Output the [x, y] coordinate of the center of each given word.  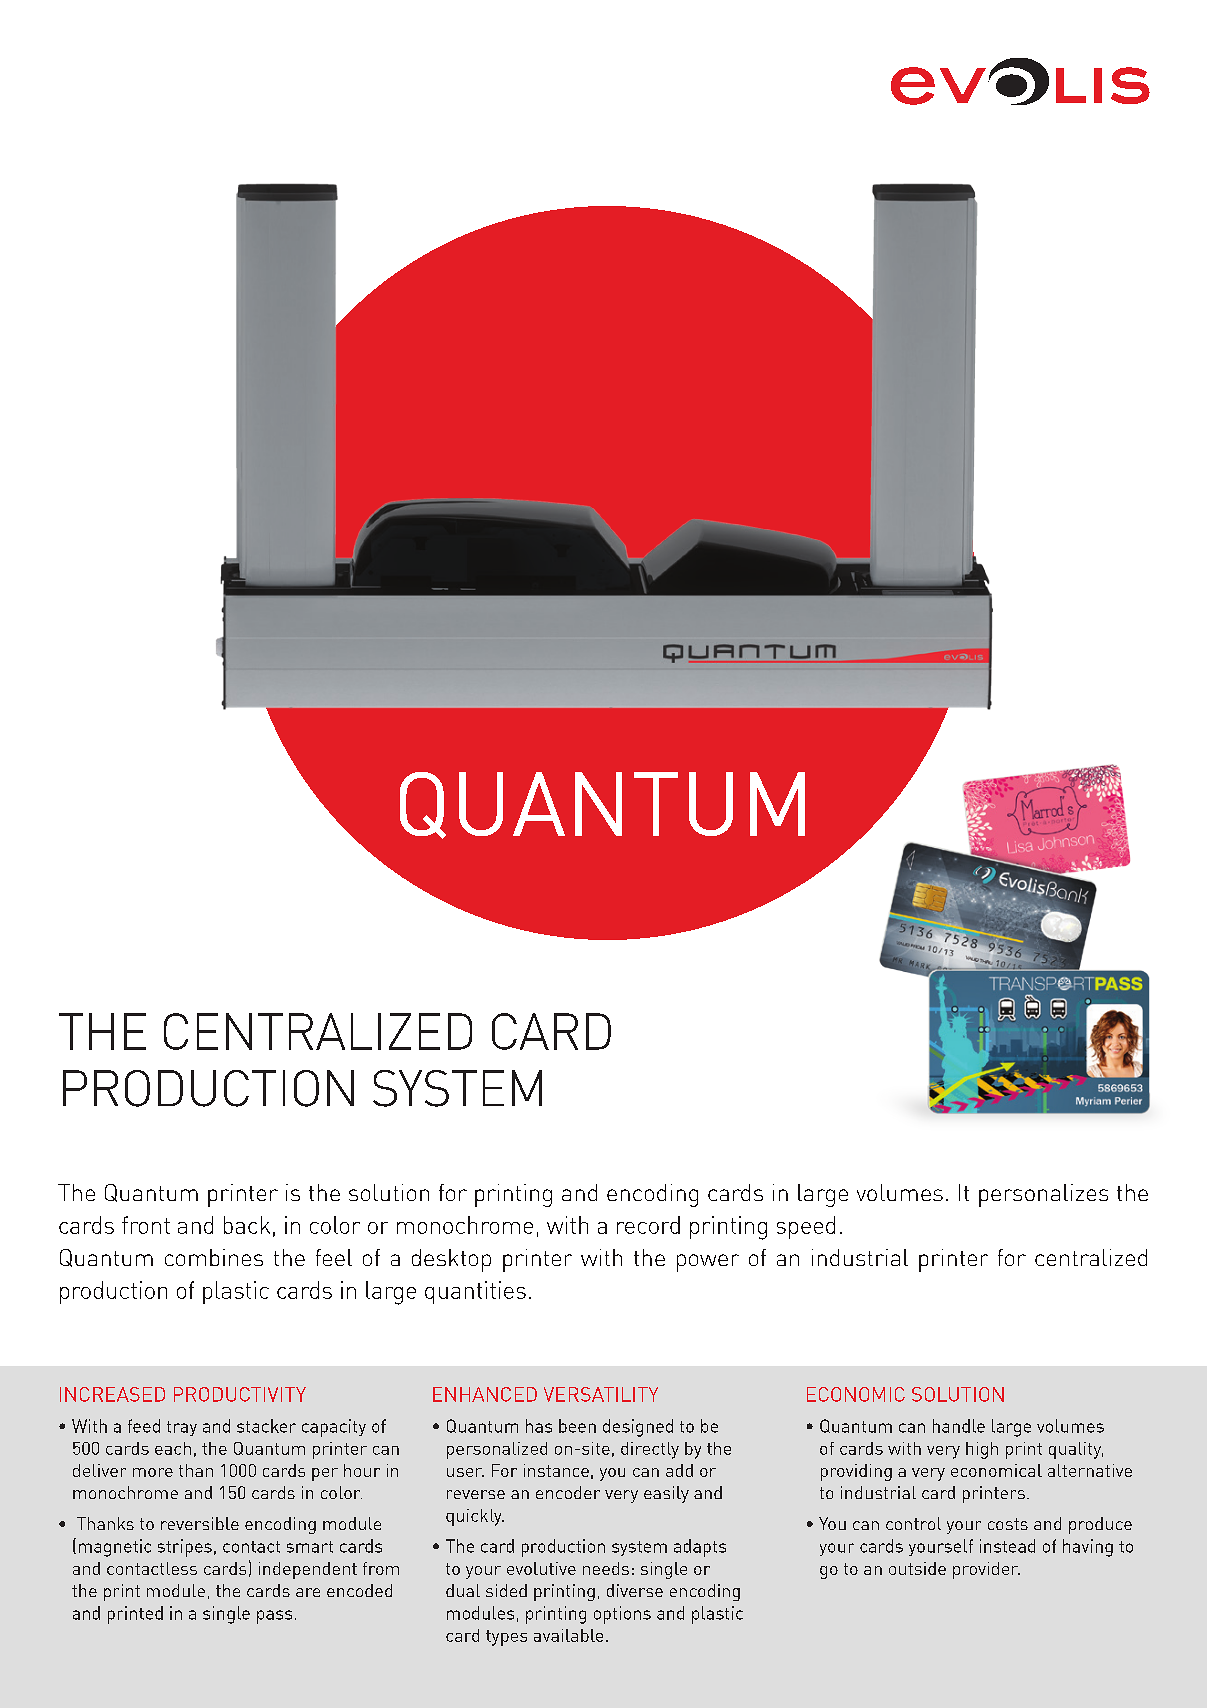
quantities [475, 1292]
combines [214, 1257]
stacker [266, 1426]
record [648, 1225]
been [577, 1426]
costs [1008, 1524]
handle [959, 1426]
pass [274, 1617]
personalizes [1043, 1195]
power [708, 1263]
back [247, 1225]
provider [986, 1570]
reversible [200, 1523]
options [622, 1615]
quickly [475, 1517]
